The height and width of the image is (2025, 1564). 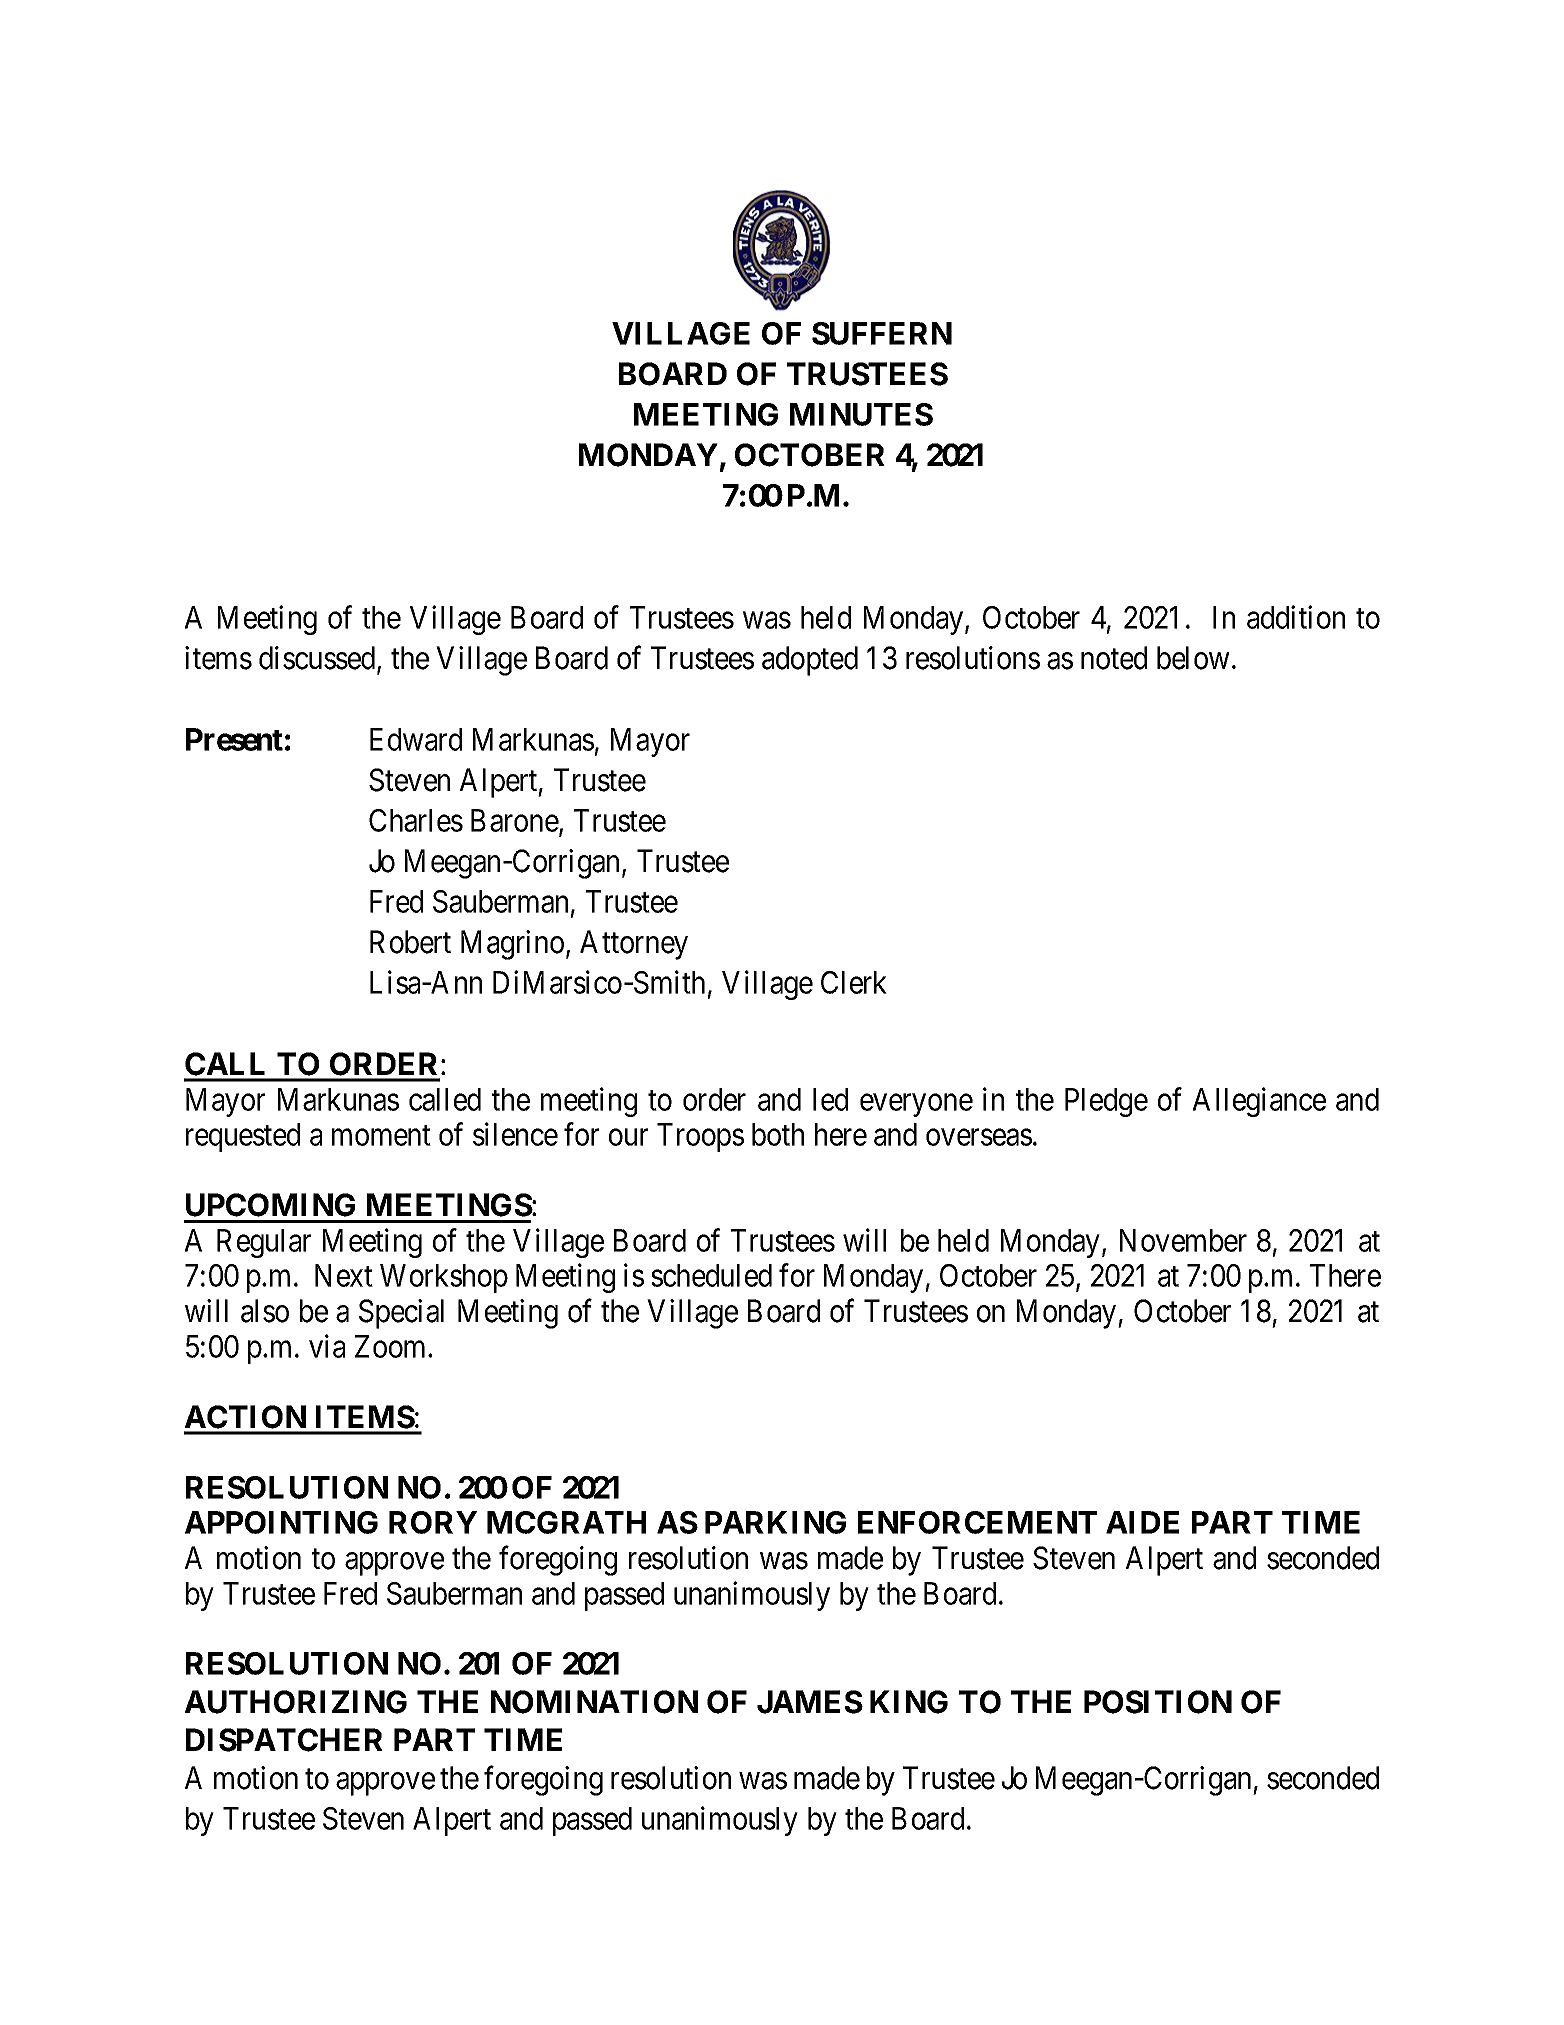 What do you see at coordinates (1183, 1240) in the image?
I see `November` at bounding box center [1183, 1240].
